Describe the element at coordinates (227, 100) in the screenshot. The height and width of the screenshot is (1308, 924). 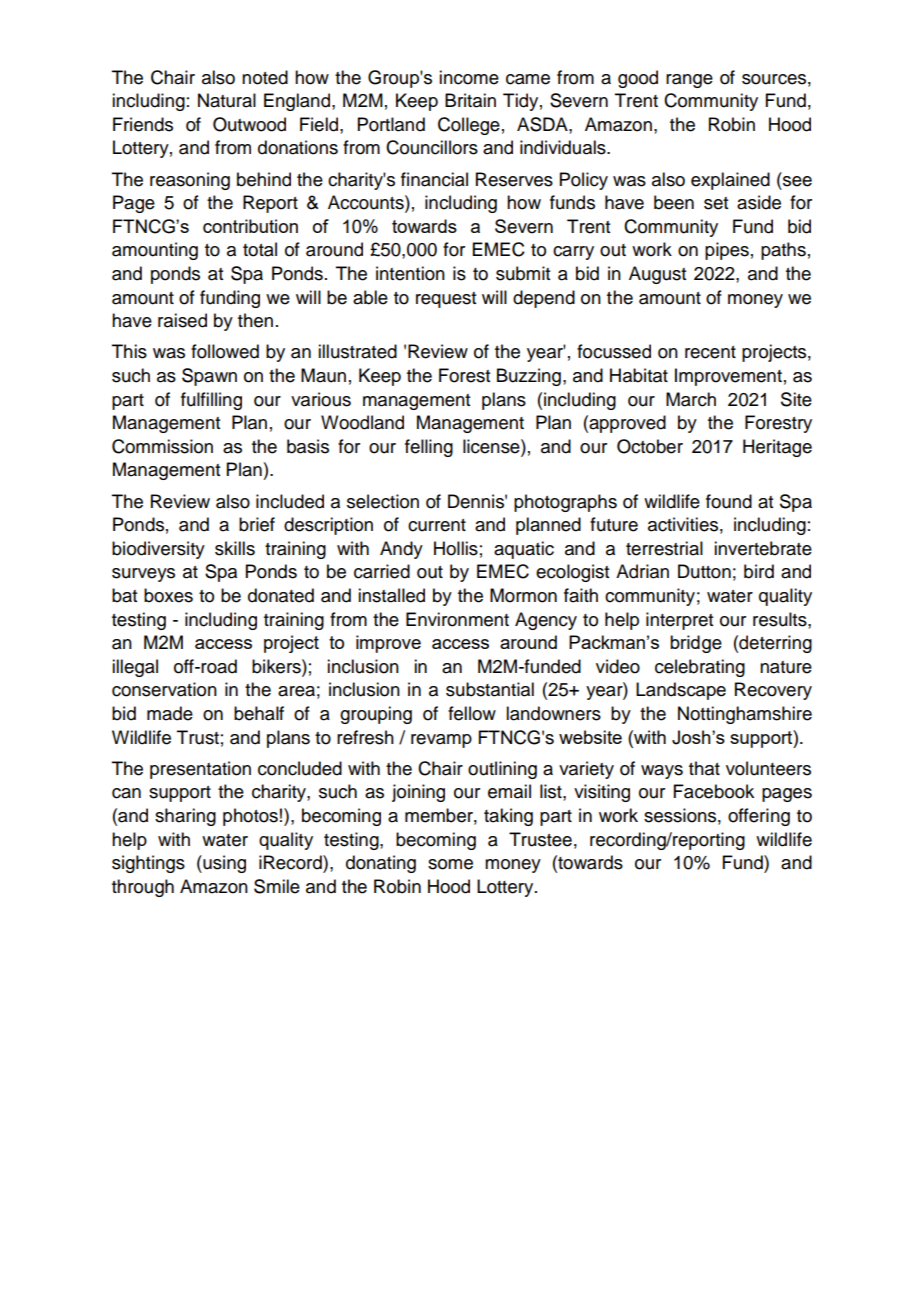
I see `Natural` at that location.
